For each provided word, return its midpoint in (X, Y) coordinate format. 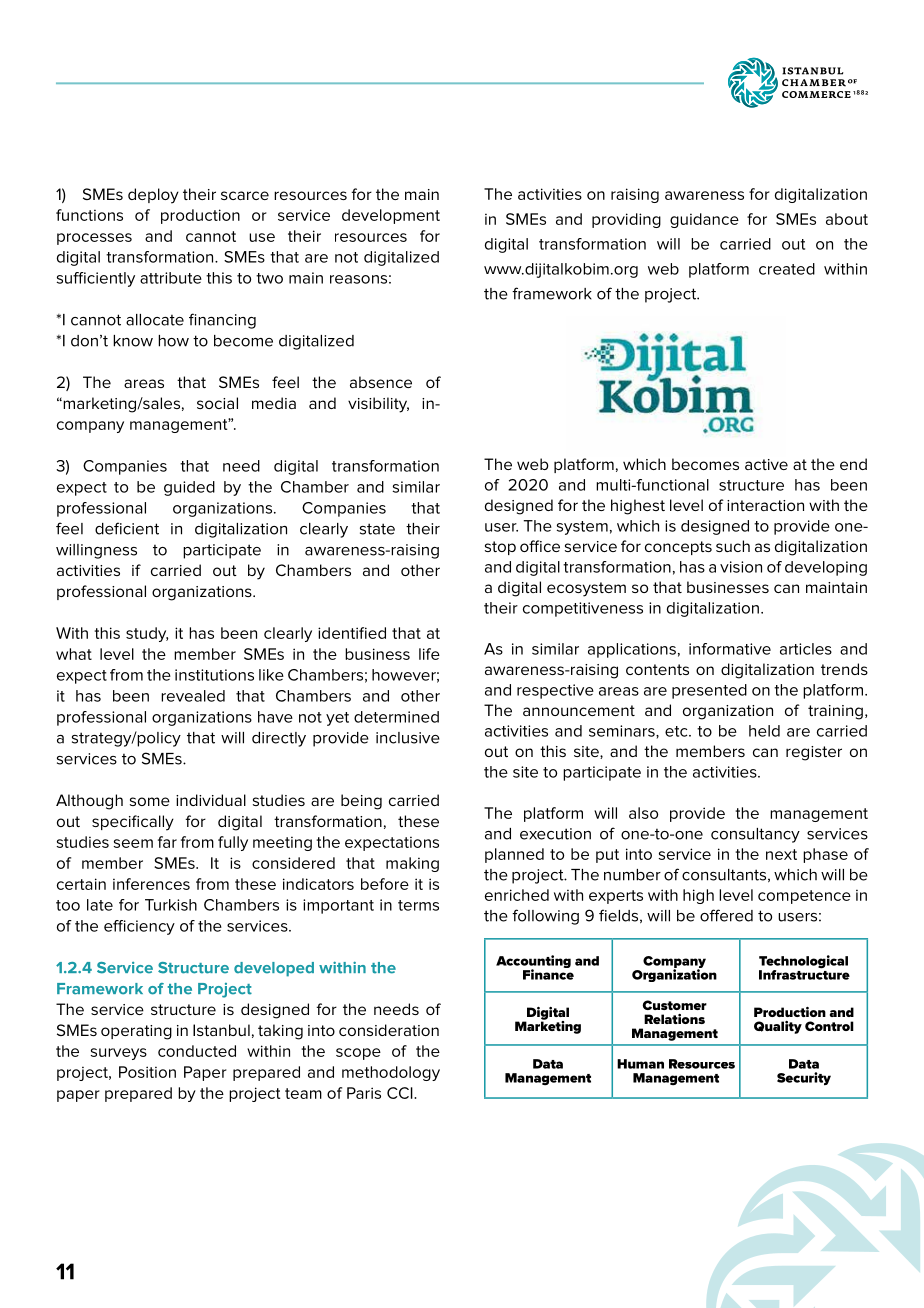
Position (147, 1072)
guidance (704, 220)
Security (804, 1079)
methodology (391, 1073)
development (391, 216)
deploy (153, 196)
